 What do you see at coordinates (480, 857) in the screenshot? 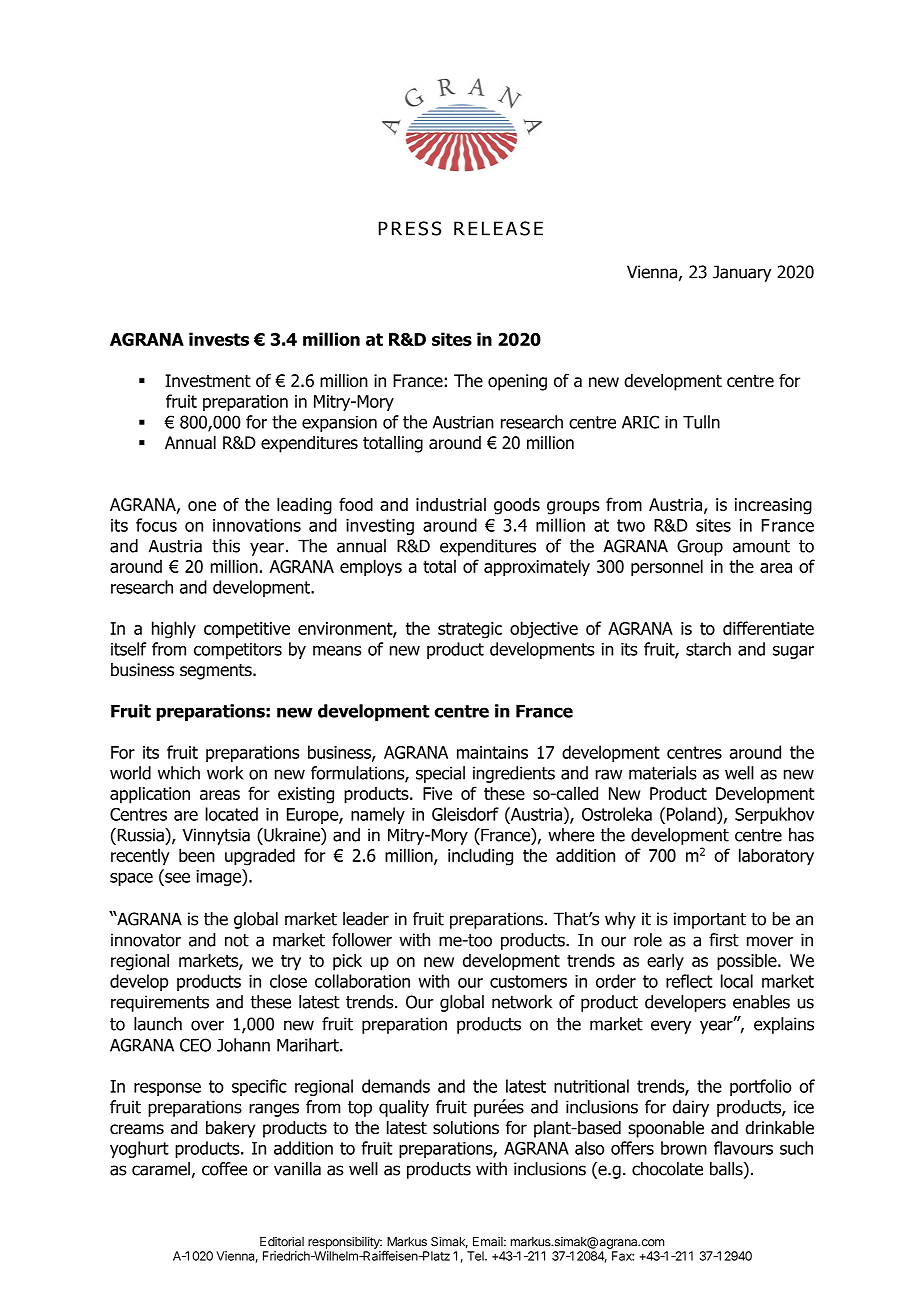
I see `including` at bounding box center [480, 857].
